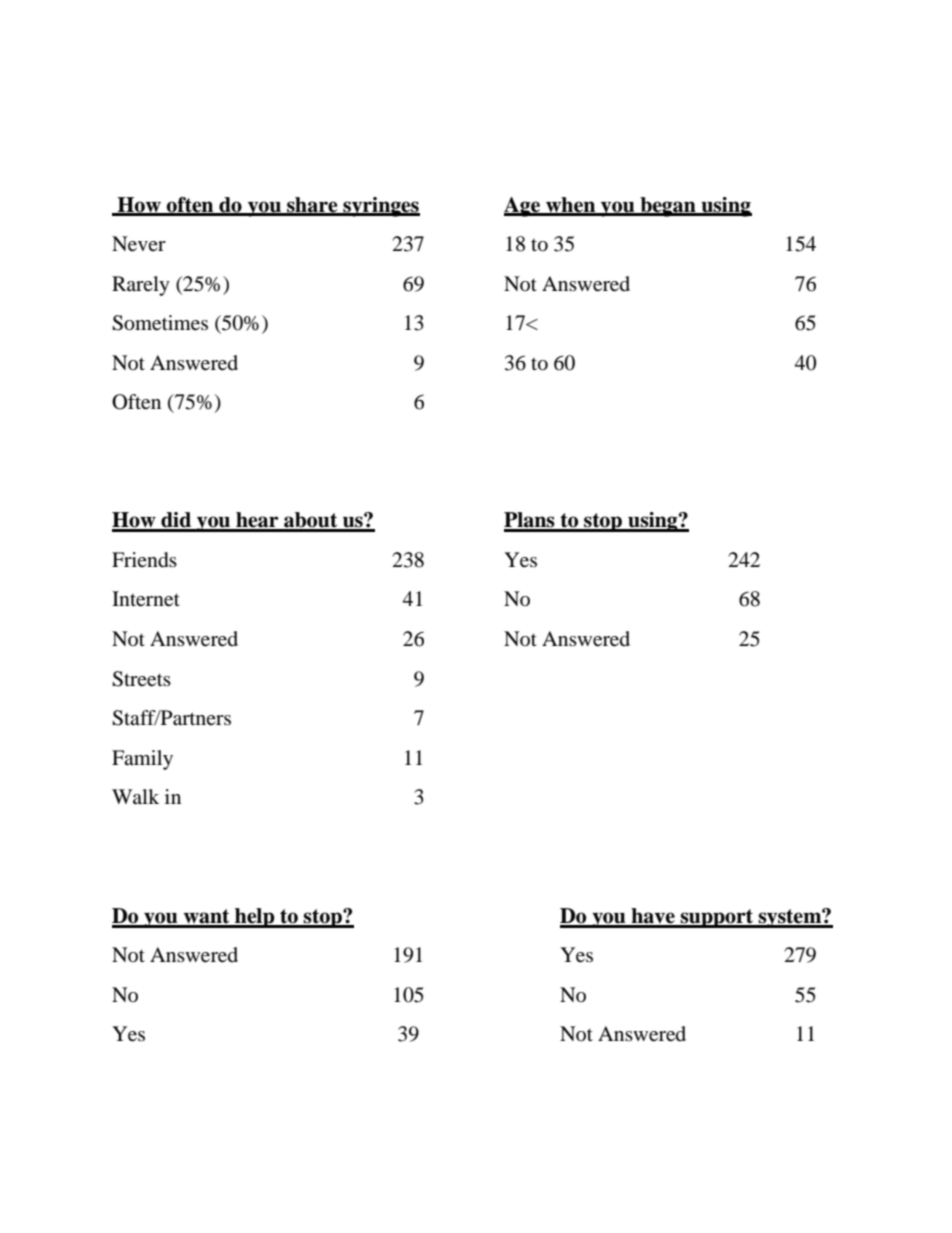 The height and width of the screenshot is (1233, 952). Describe the element at coordinates (255, 918) in the screenshot. I see `help` at that location.
